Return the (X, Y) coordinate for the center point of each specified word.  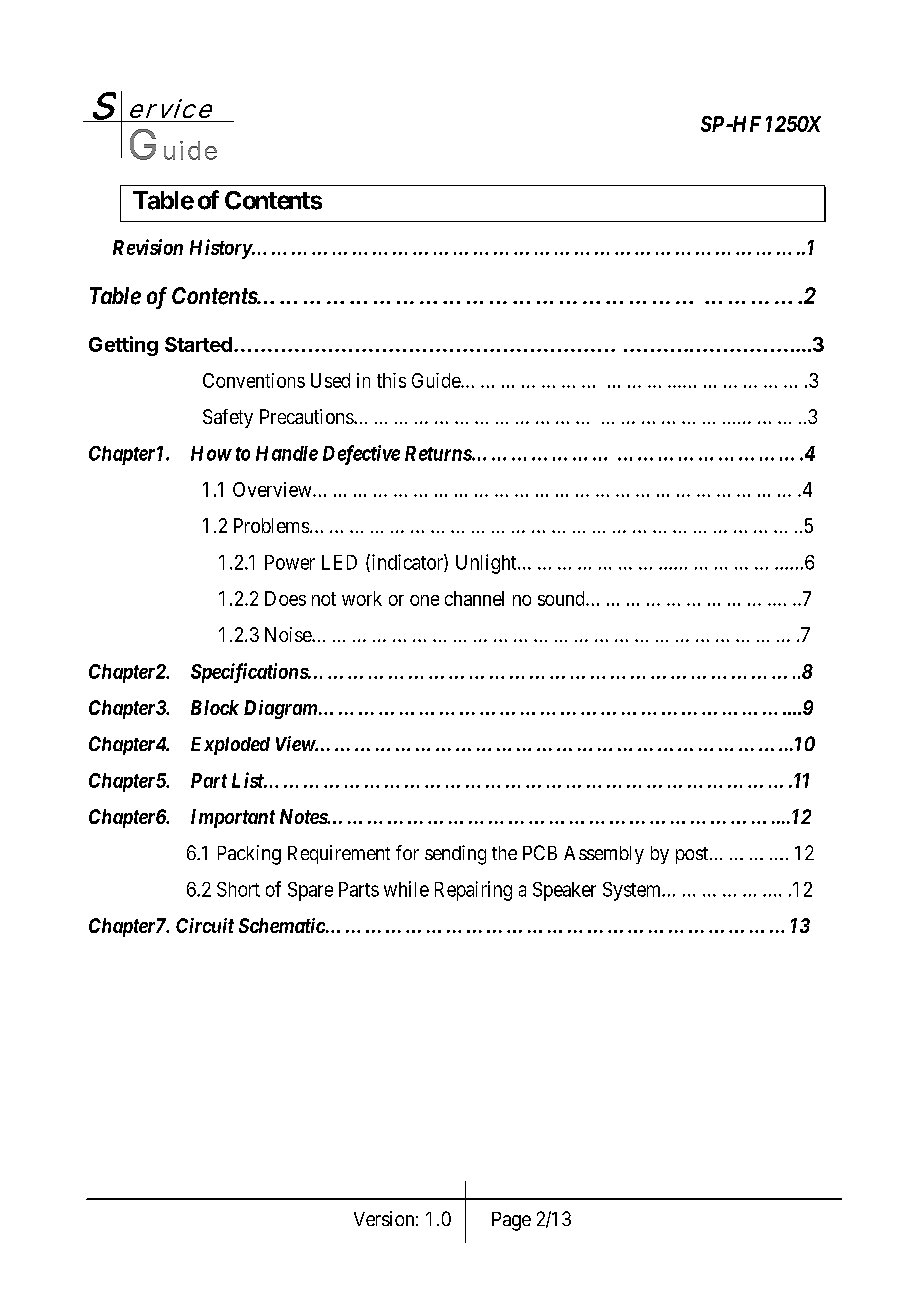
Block (215, 707)
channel (474, 598)
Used (330, 380)
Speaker (564, 891)
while (406, 889)
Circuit (205, 925)
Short (238, 889)
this (391, 380)
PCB (540, 852)
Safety (228, 418)
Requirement (339, 854)
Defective (361, 455)
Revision (148, 247)
